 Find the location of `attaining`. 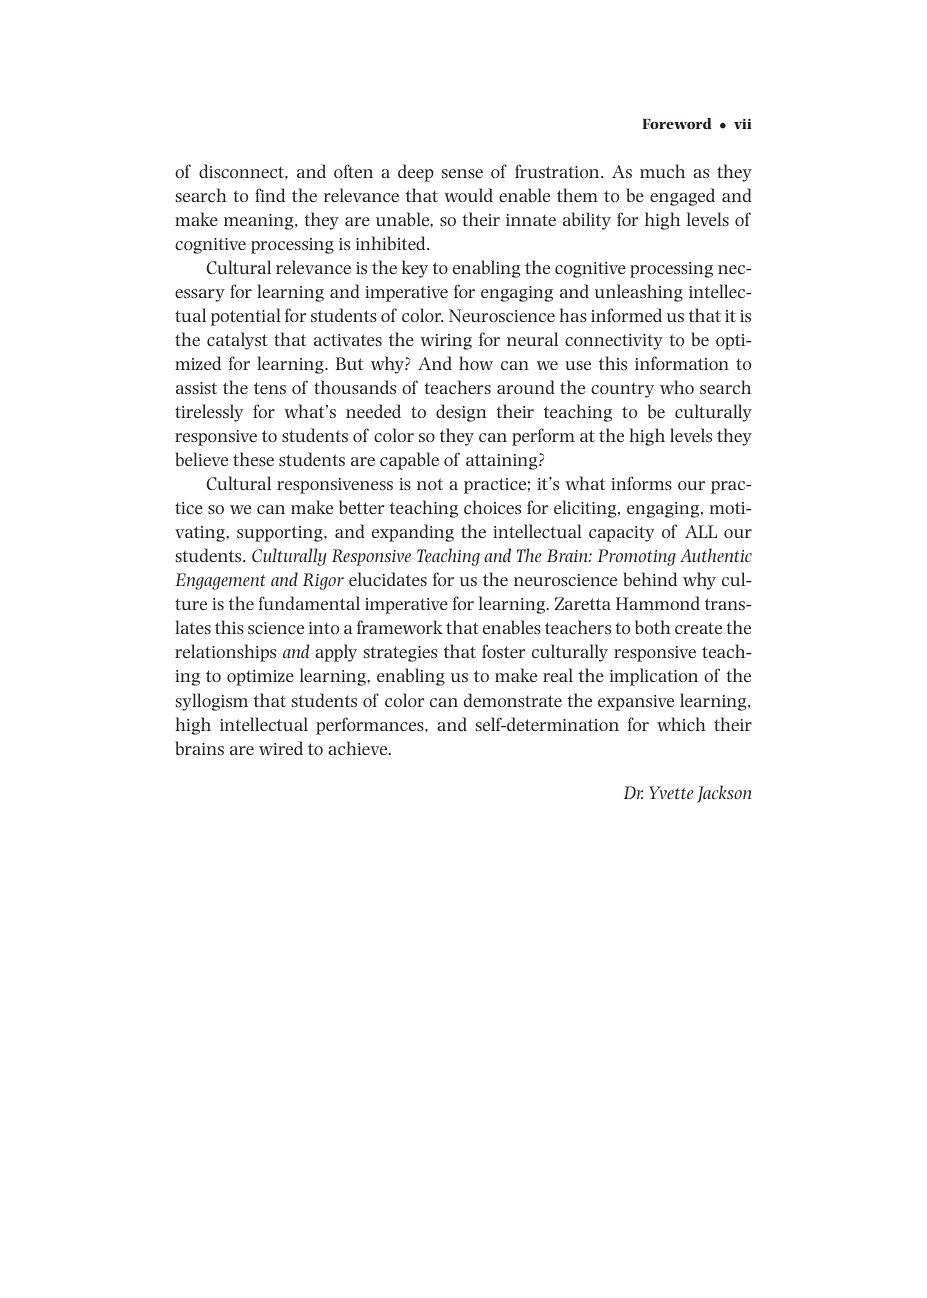

attaining is located at coordinates (503, 462).
